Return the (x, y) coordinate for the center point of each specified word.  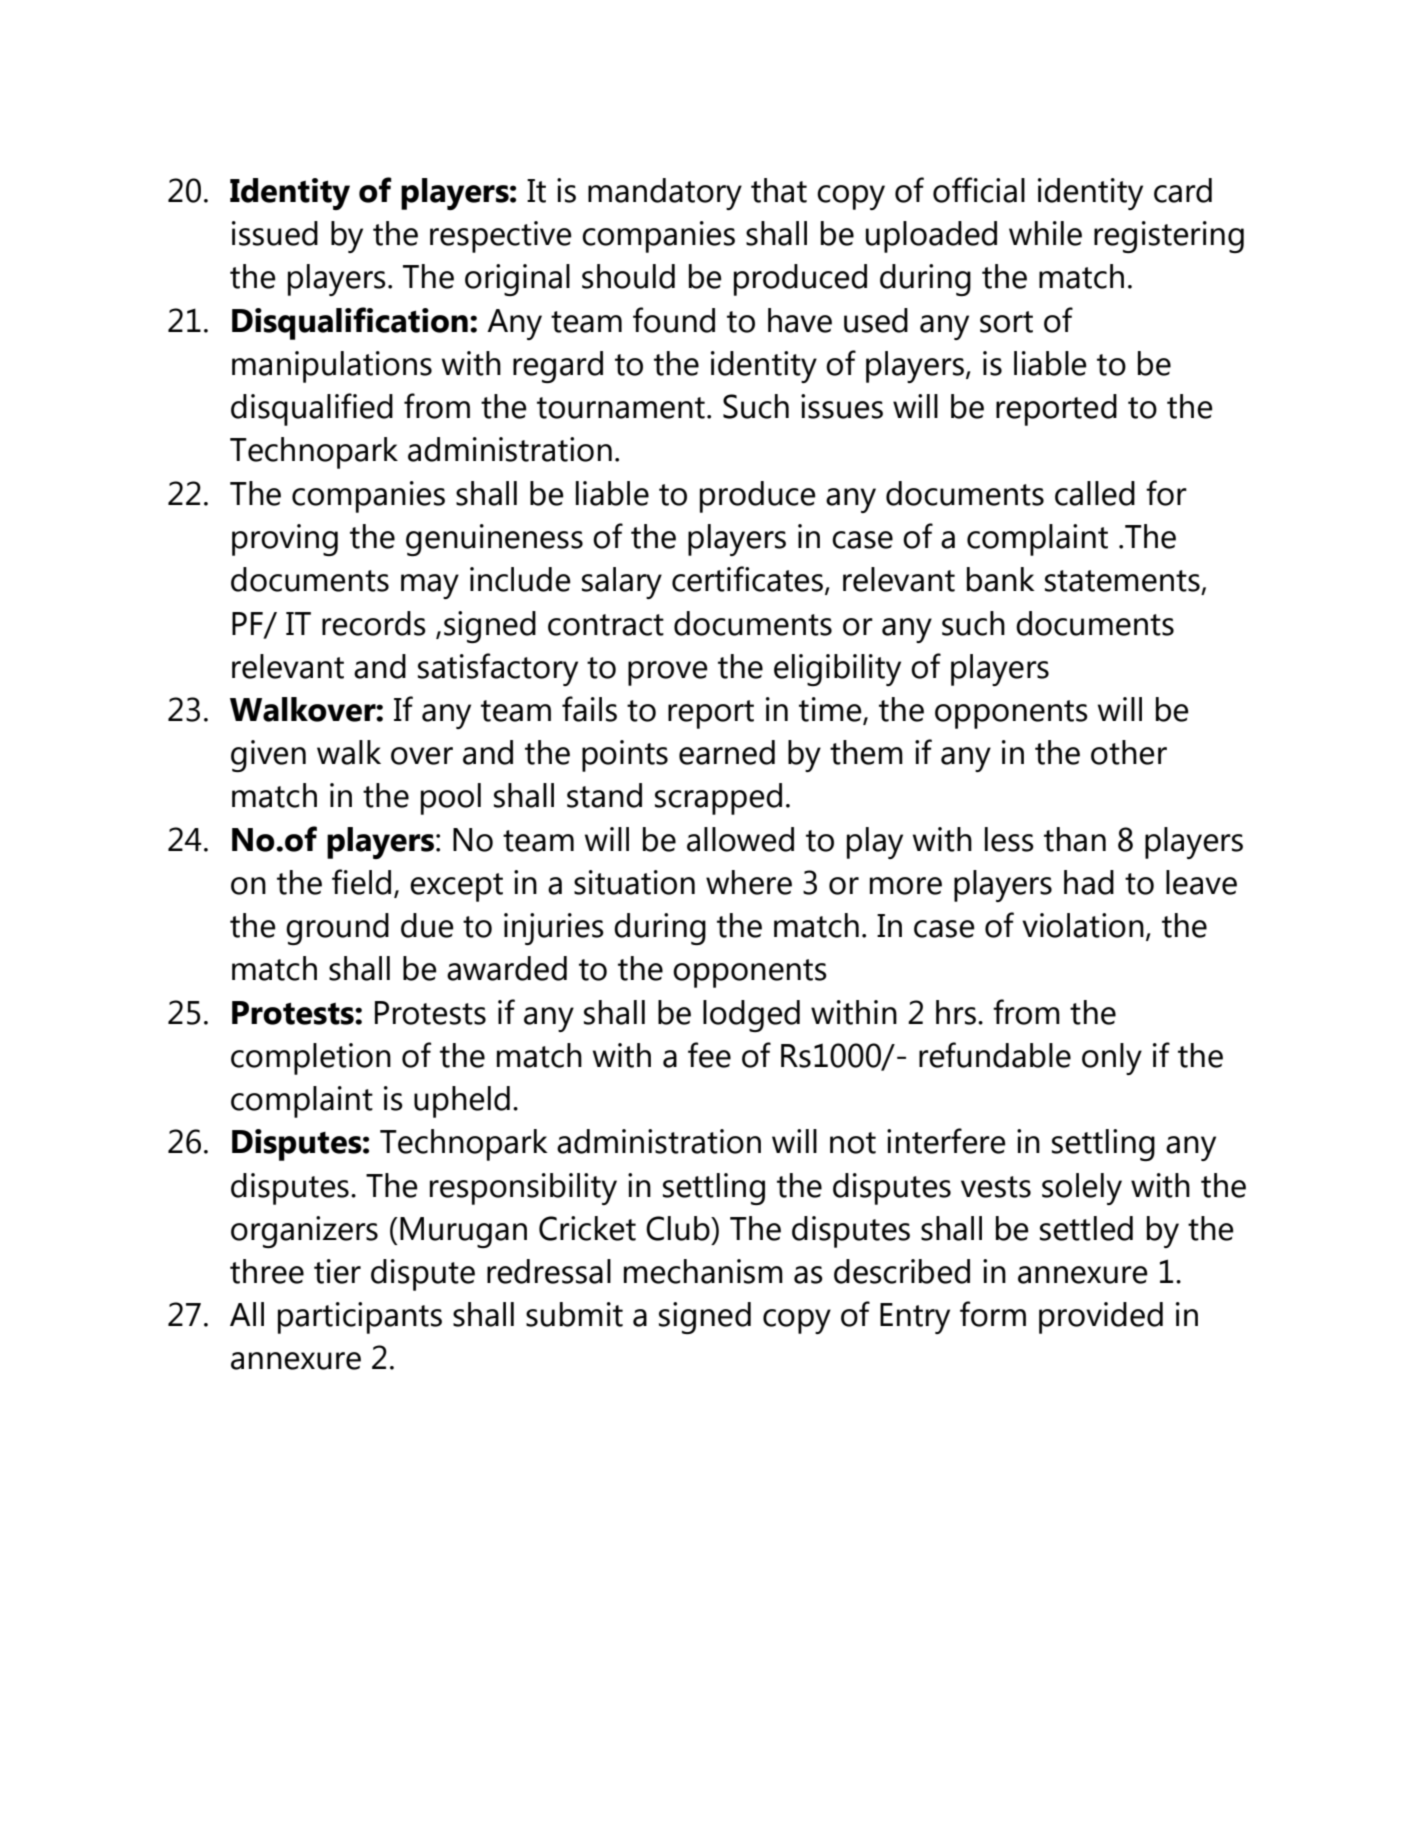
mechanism (703, 1271)
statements (1122, 581)
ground (337, 929)
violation (1083, 925)
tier (337, 1271)
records (374, 623)
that (779, 190)
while (1045, 233)
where (749, 882)
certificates (749, 580)
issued (275, 233)
